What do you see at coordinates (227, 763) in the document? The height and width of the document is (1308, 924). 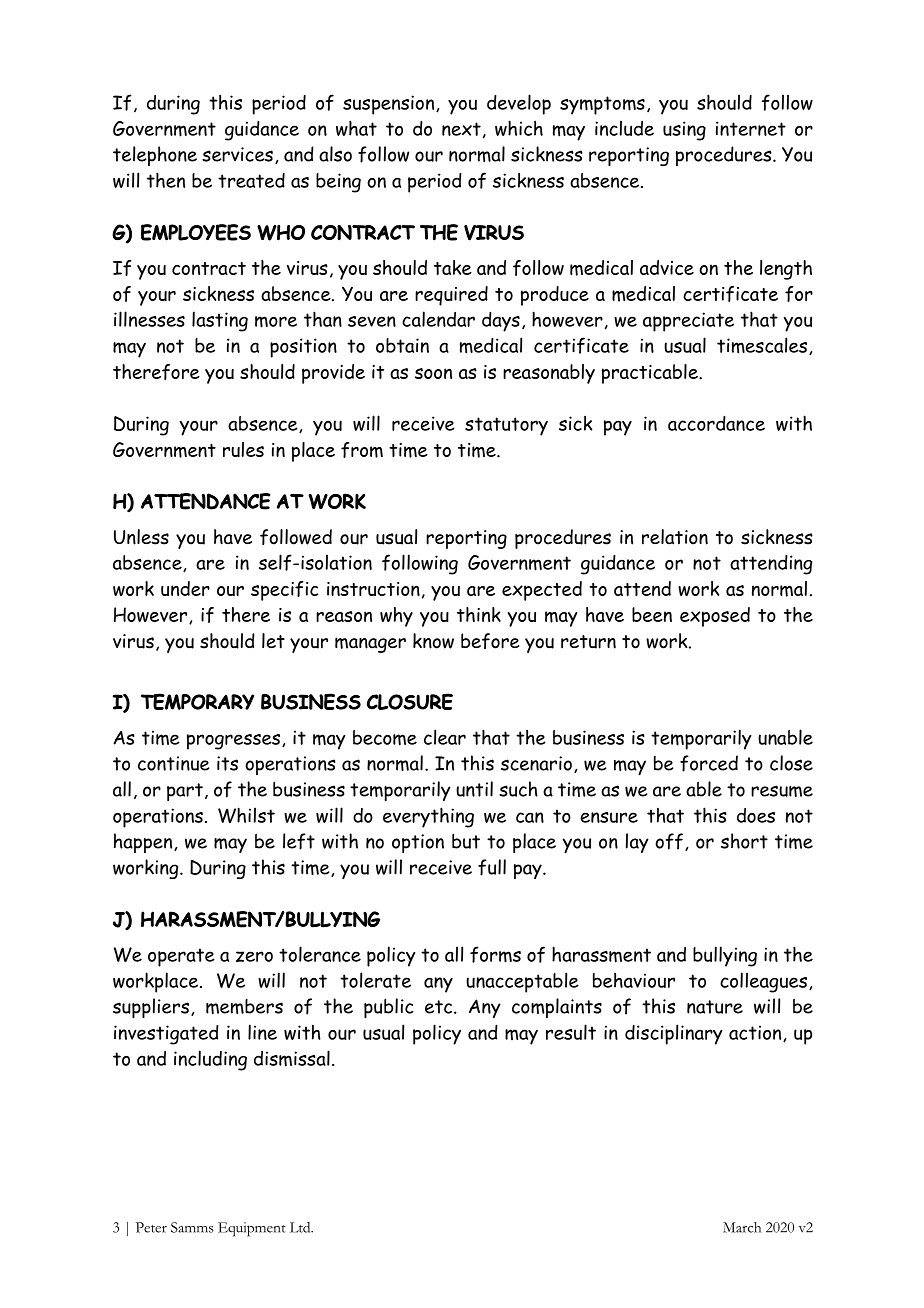 I see `its` at bounding box center [227, 763].
